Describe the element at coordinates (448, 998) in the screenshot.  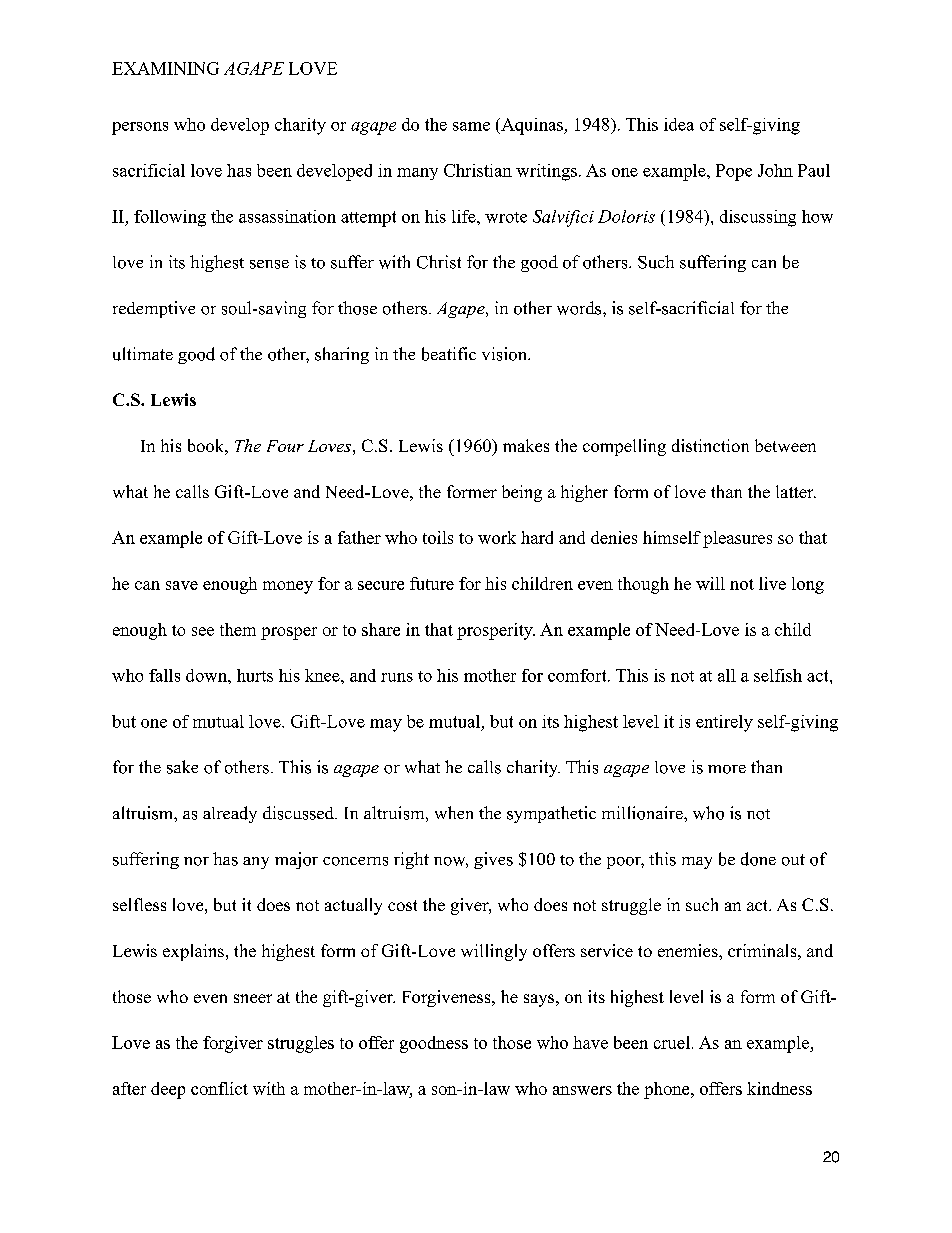
I see `Forgiveness` at that location.
